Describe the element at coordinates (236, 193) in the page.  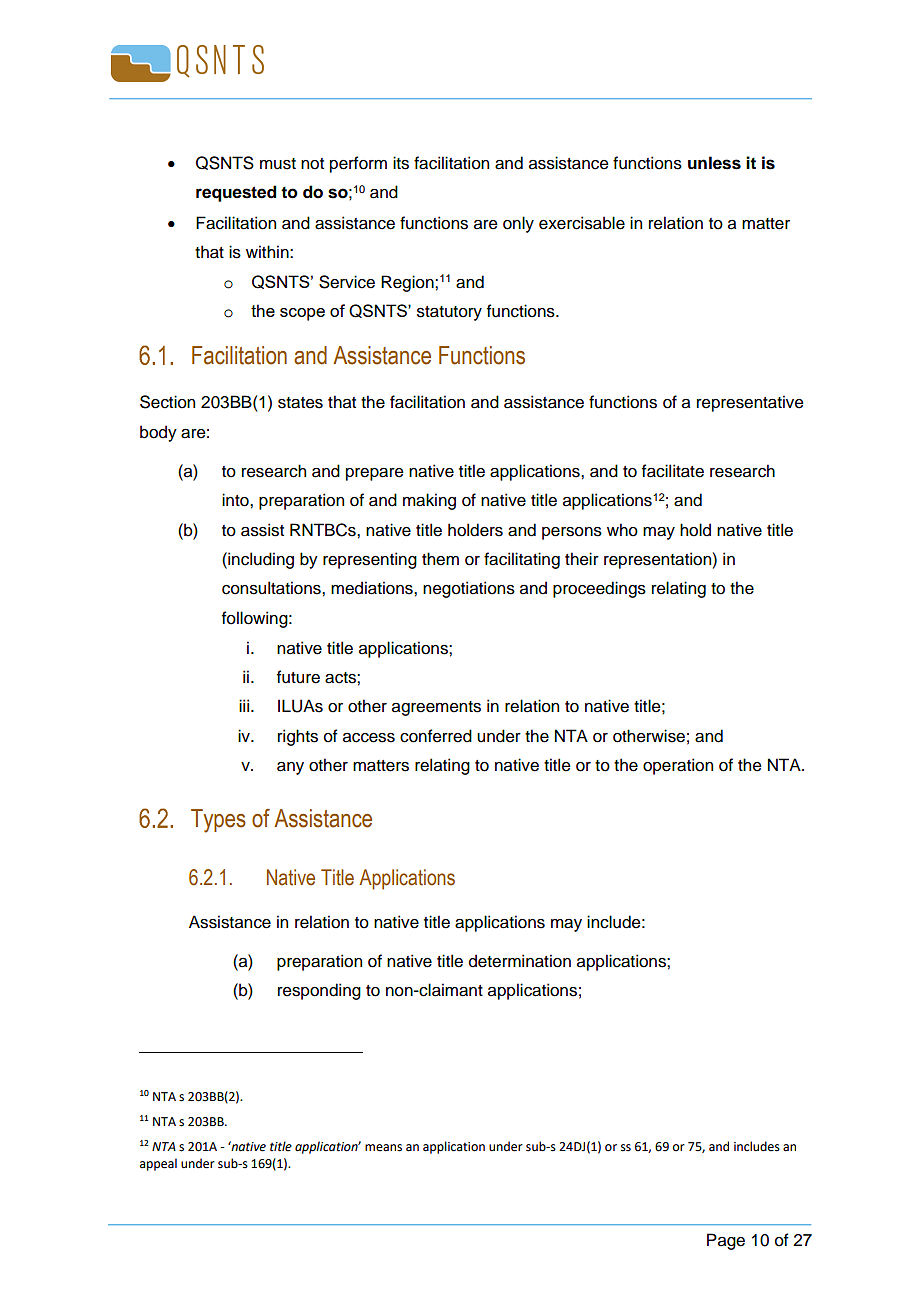
I see `requested` at that location.
